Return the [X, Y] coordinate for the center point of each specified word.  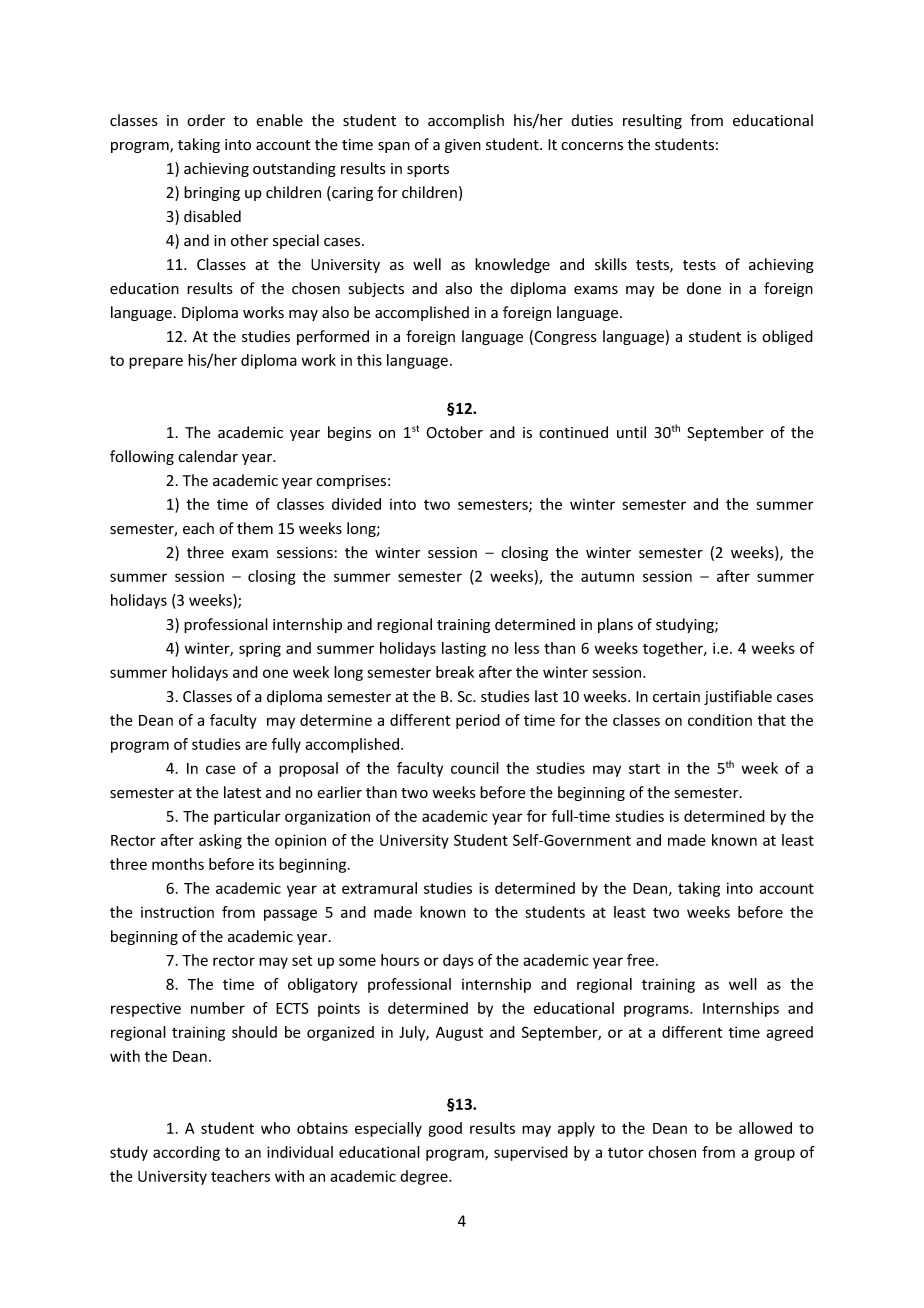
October [454, 432]
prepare [156, 363]
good [445, 1129]
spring [260, 649]
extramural [379, 888]
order [206, 120]
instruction [177, 912]
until [631, 432]
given [463, 146]
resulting [652, 121]
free [642, 960]
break [455, 672]
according [186, 1153]
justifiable [738, 697]
